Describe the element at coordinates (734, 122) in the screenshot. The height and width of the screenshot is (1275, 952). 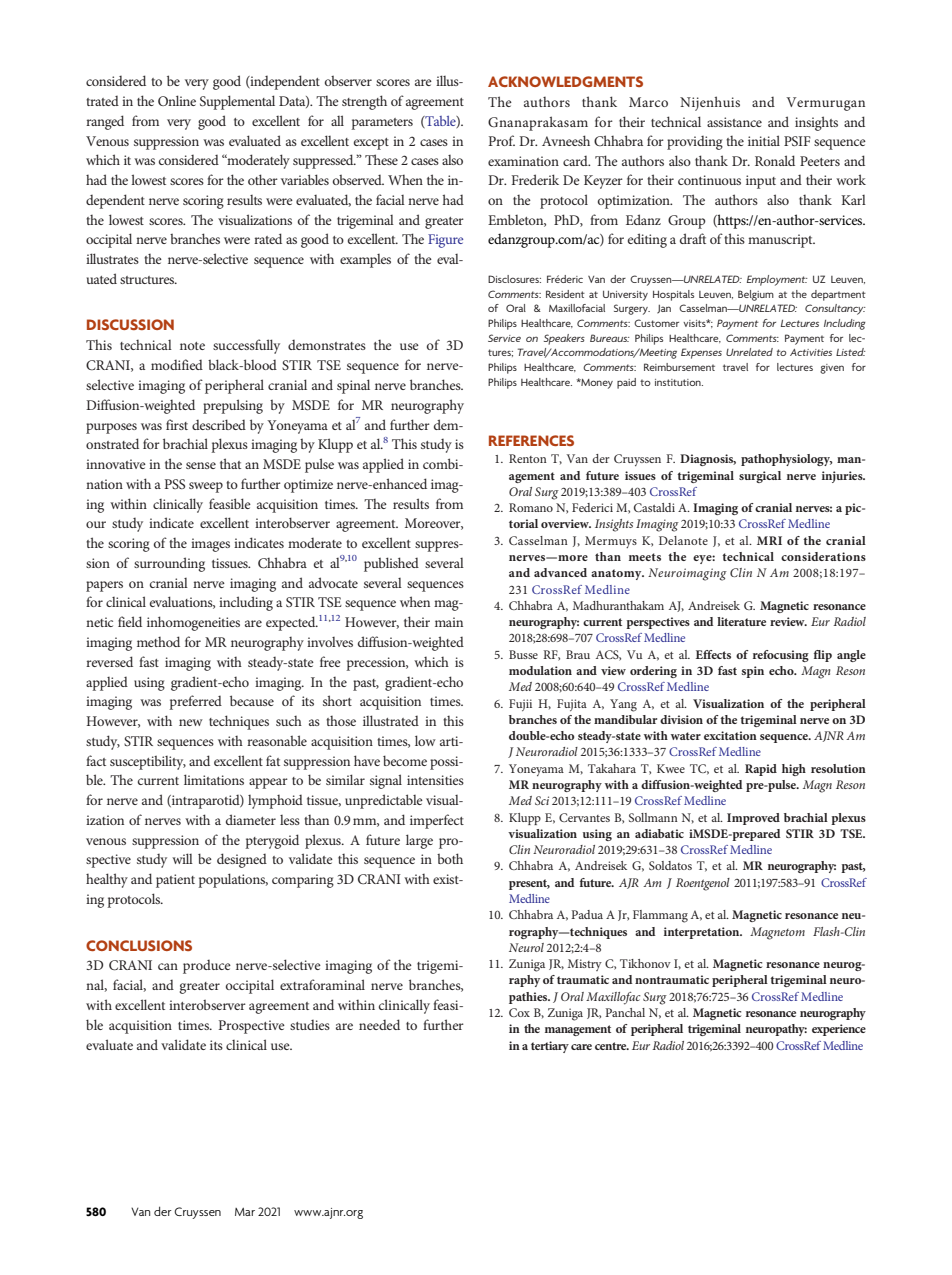
I see `assistance` at that location.
